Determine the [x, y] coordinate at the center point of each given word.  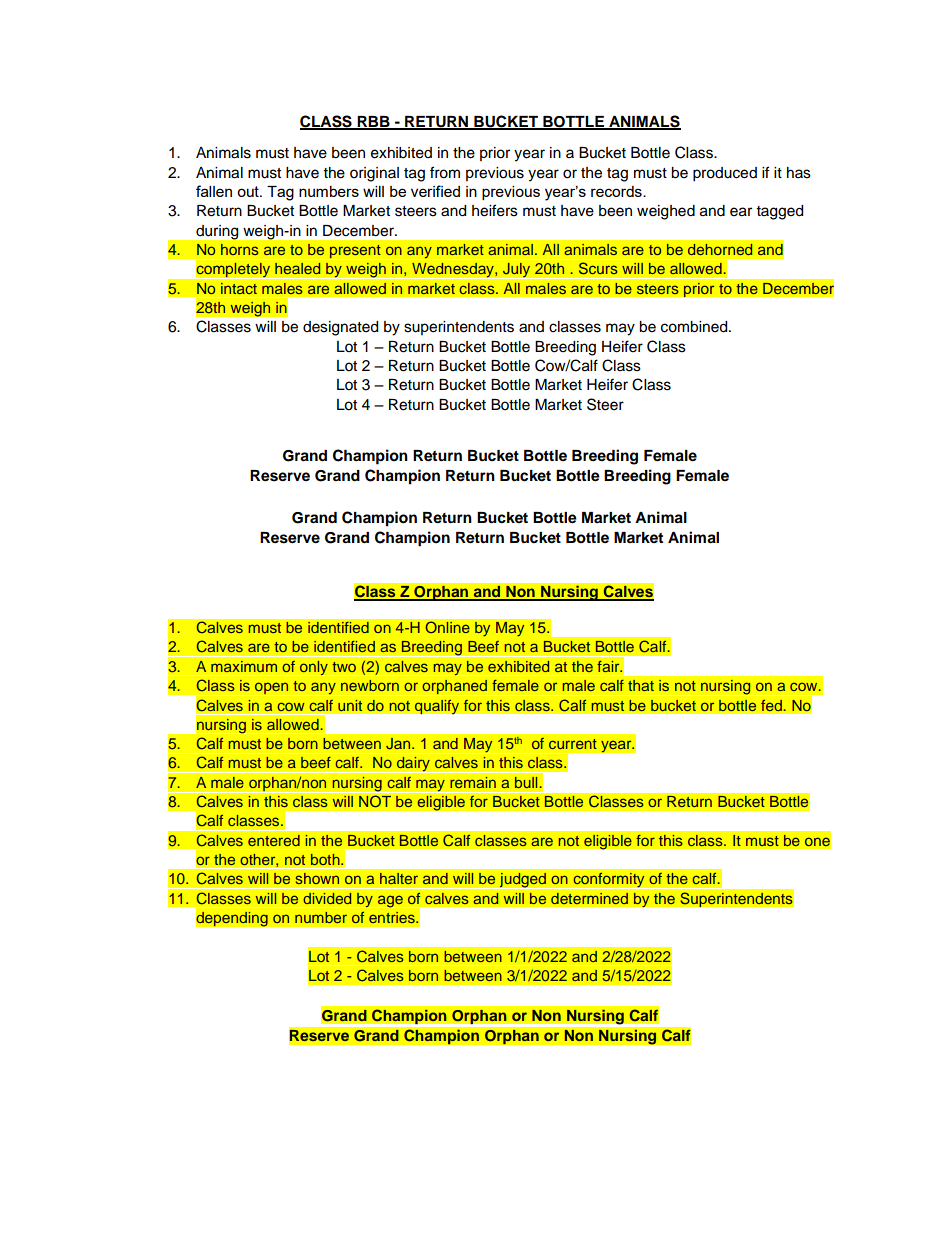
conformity [609, 881]
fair [609, 666]
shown [317, 878]
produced [725, 174]
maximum [244, 666]
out [249, 191]
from [445, 172]
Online [447, 627]
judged [523, 881]
